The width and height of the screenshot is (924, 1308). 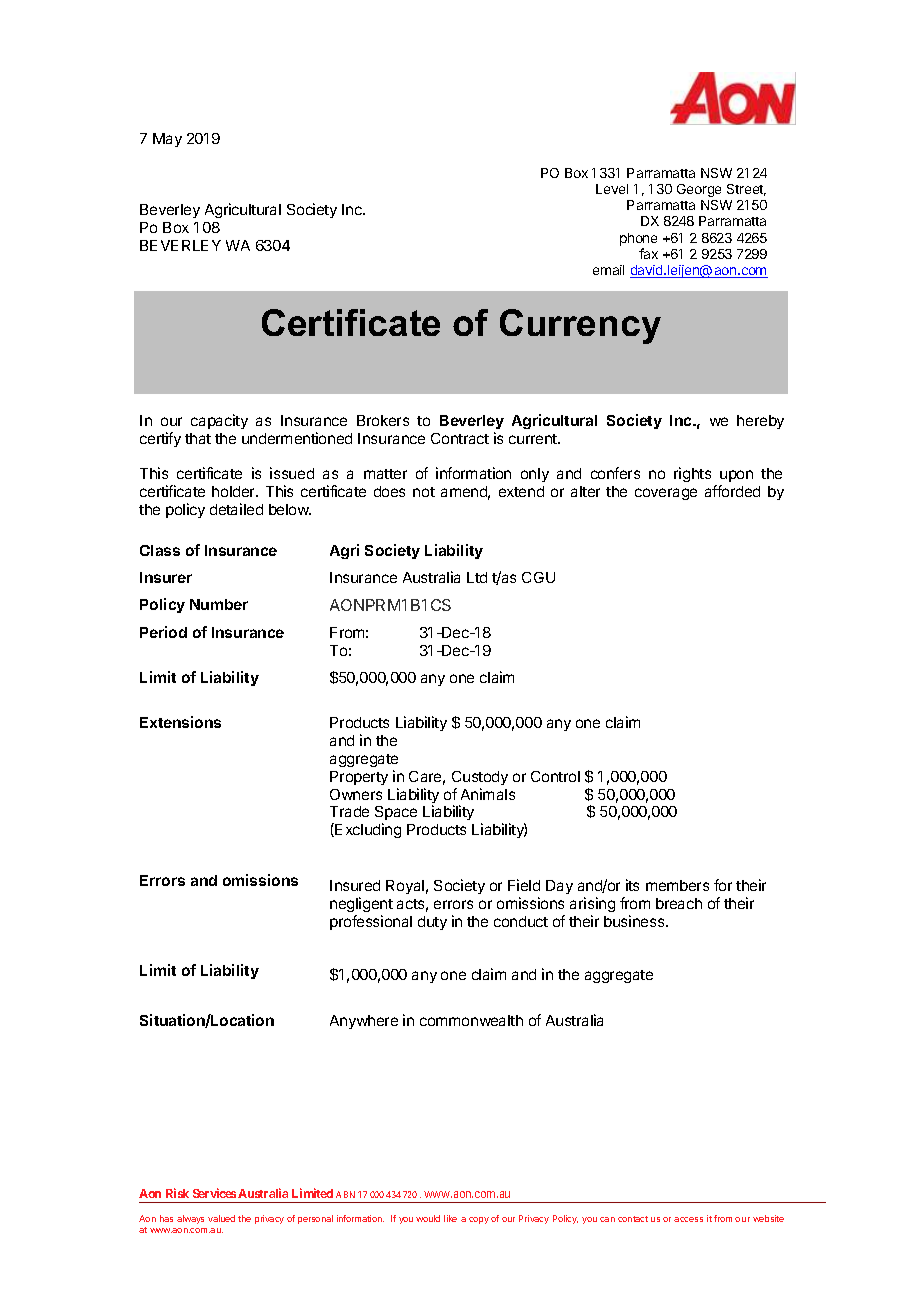 What do you see at coordinates (167, 140) in the screenshot?
I see `May` at bounding box center [167, 140].
